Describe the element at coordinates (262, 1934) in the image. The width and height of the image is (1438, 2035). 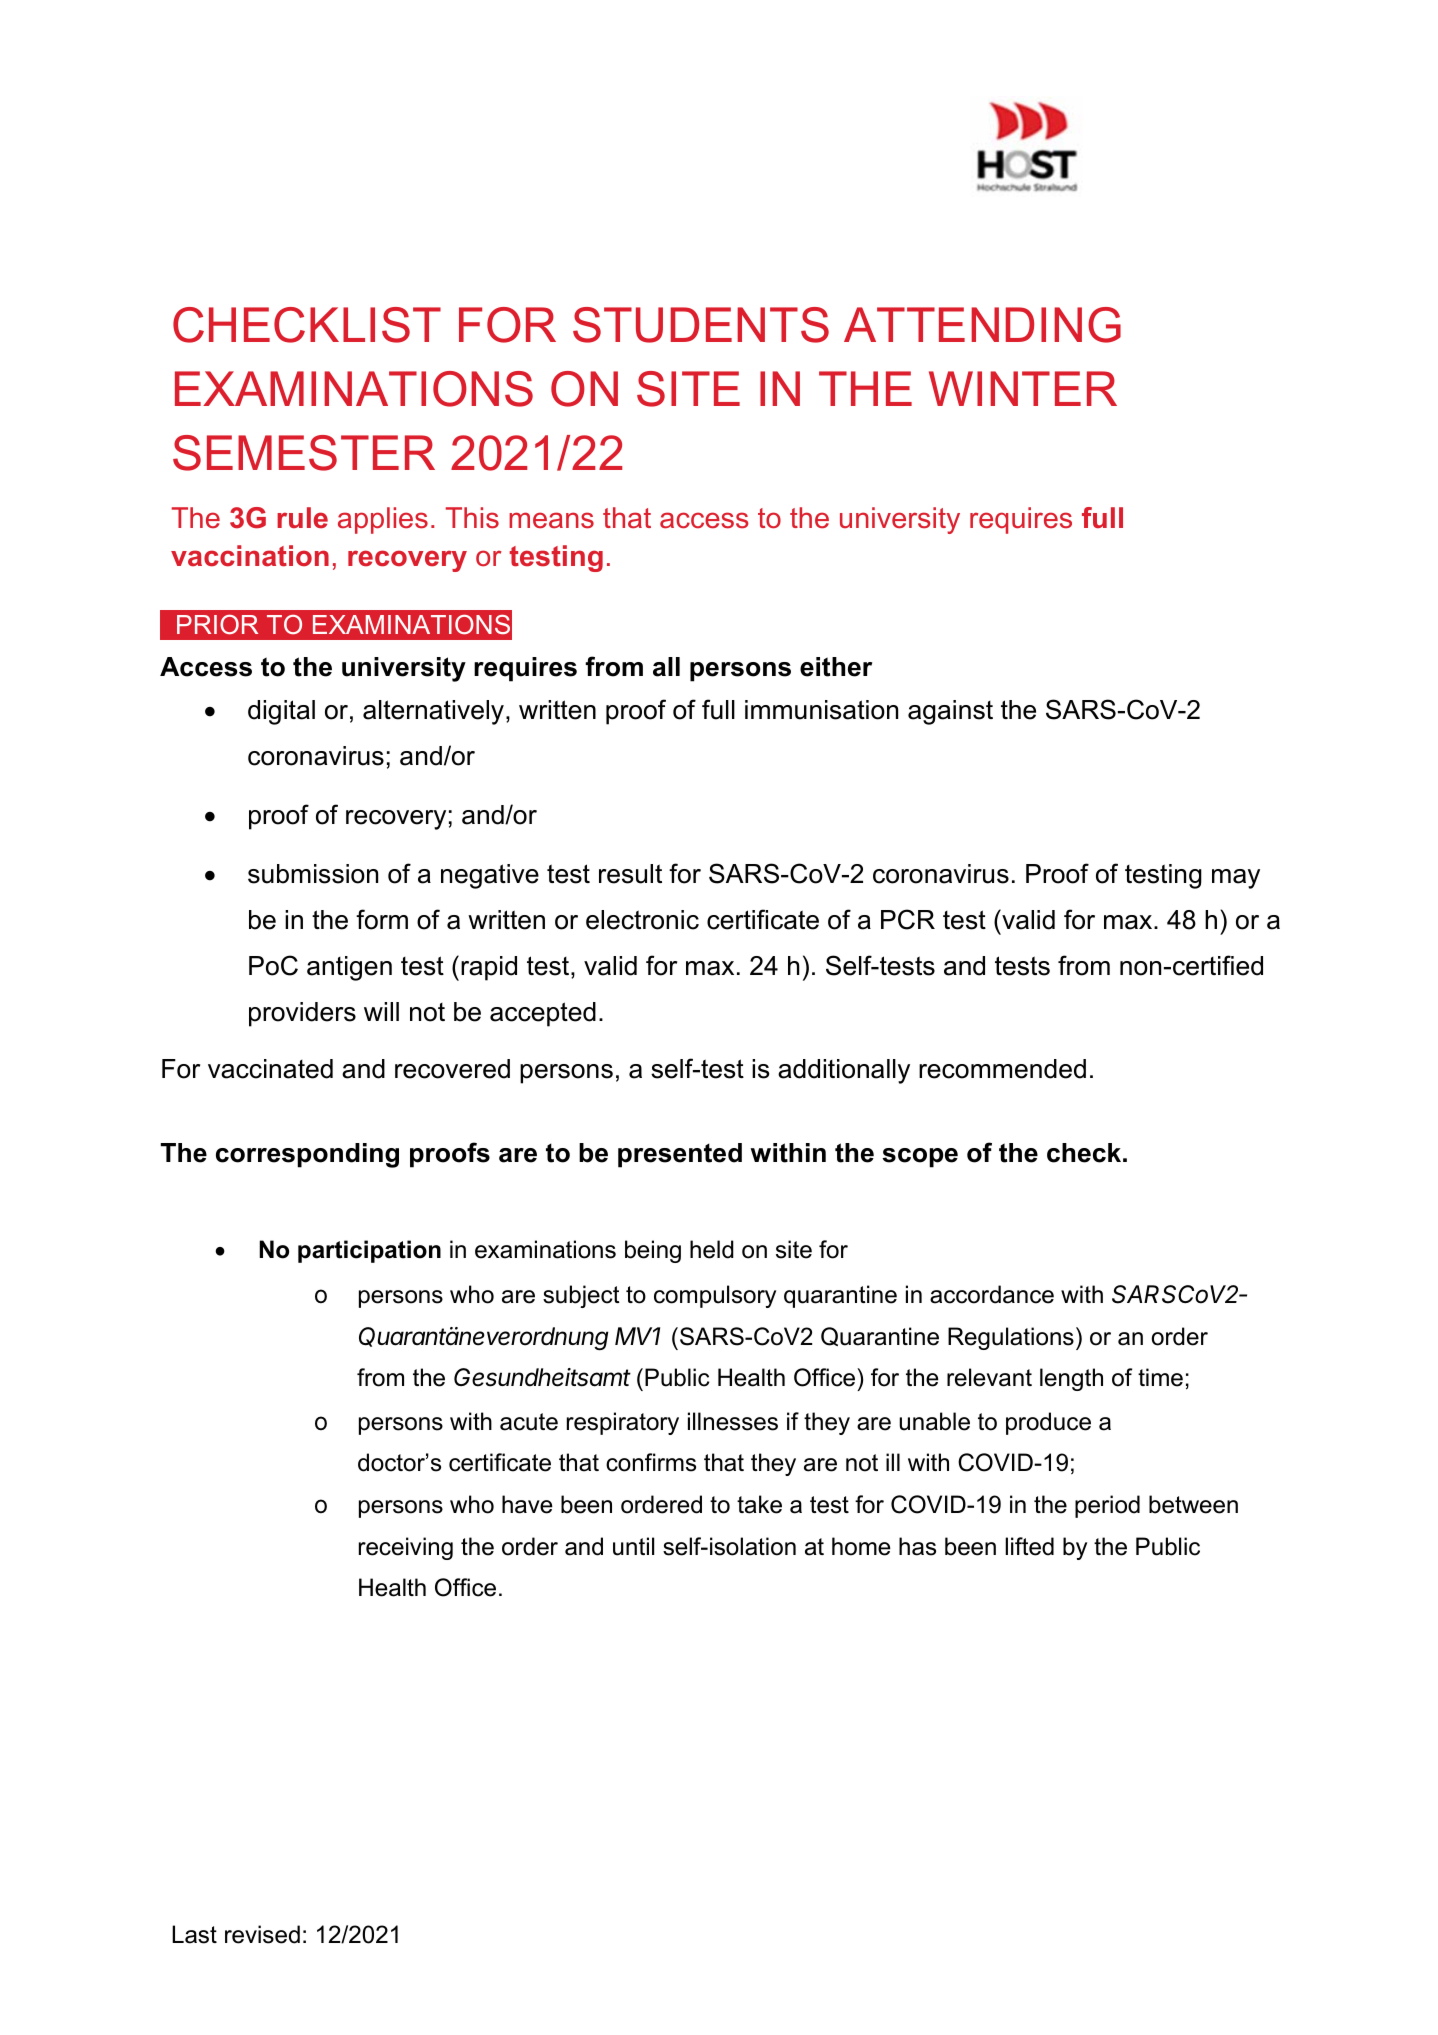
I see `revised` at that location.
